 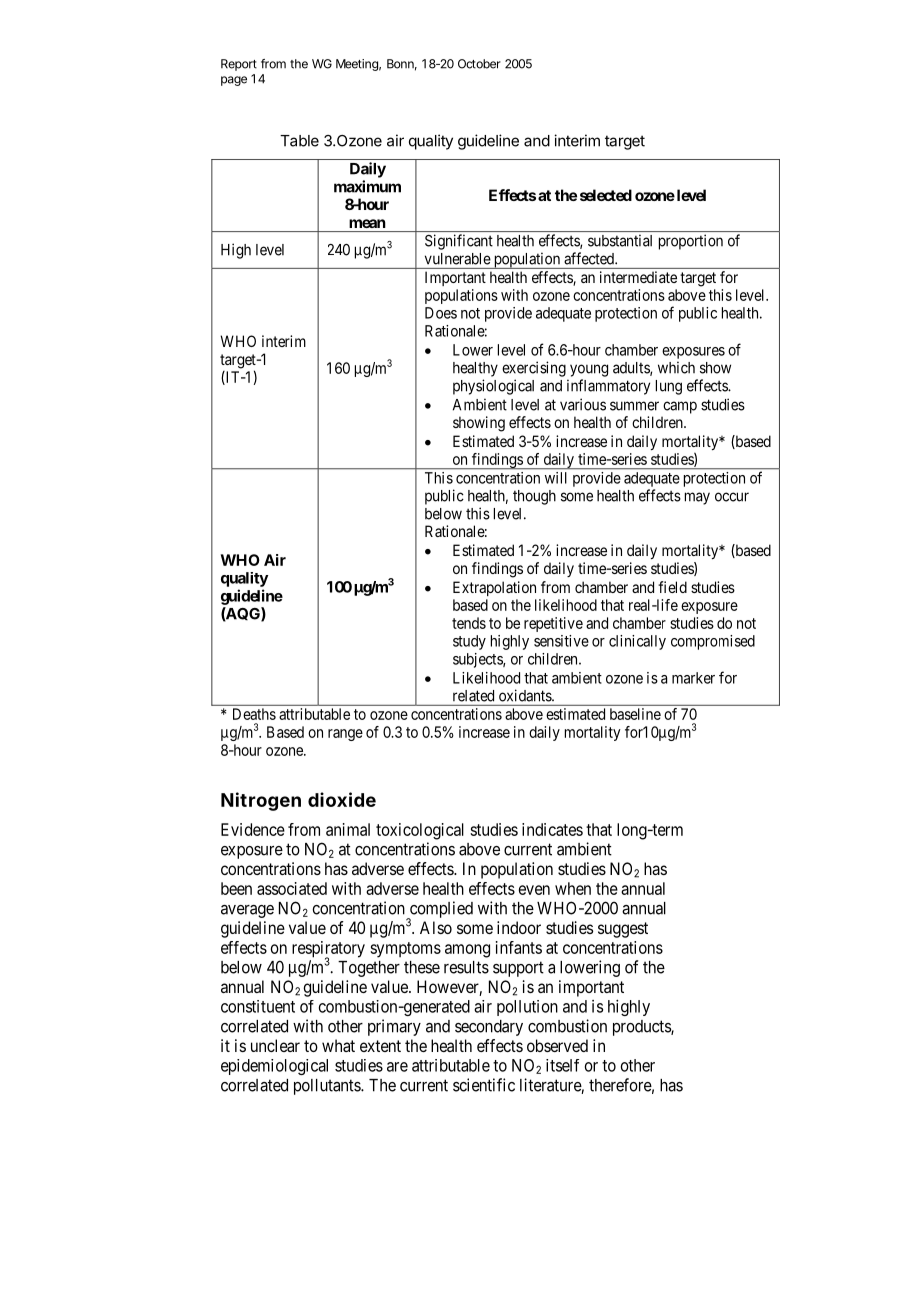 I want to click on October, so click(x=479, y=64).
